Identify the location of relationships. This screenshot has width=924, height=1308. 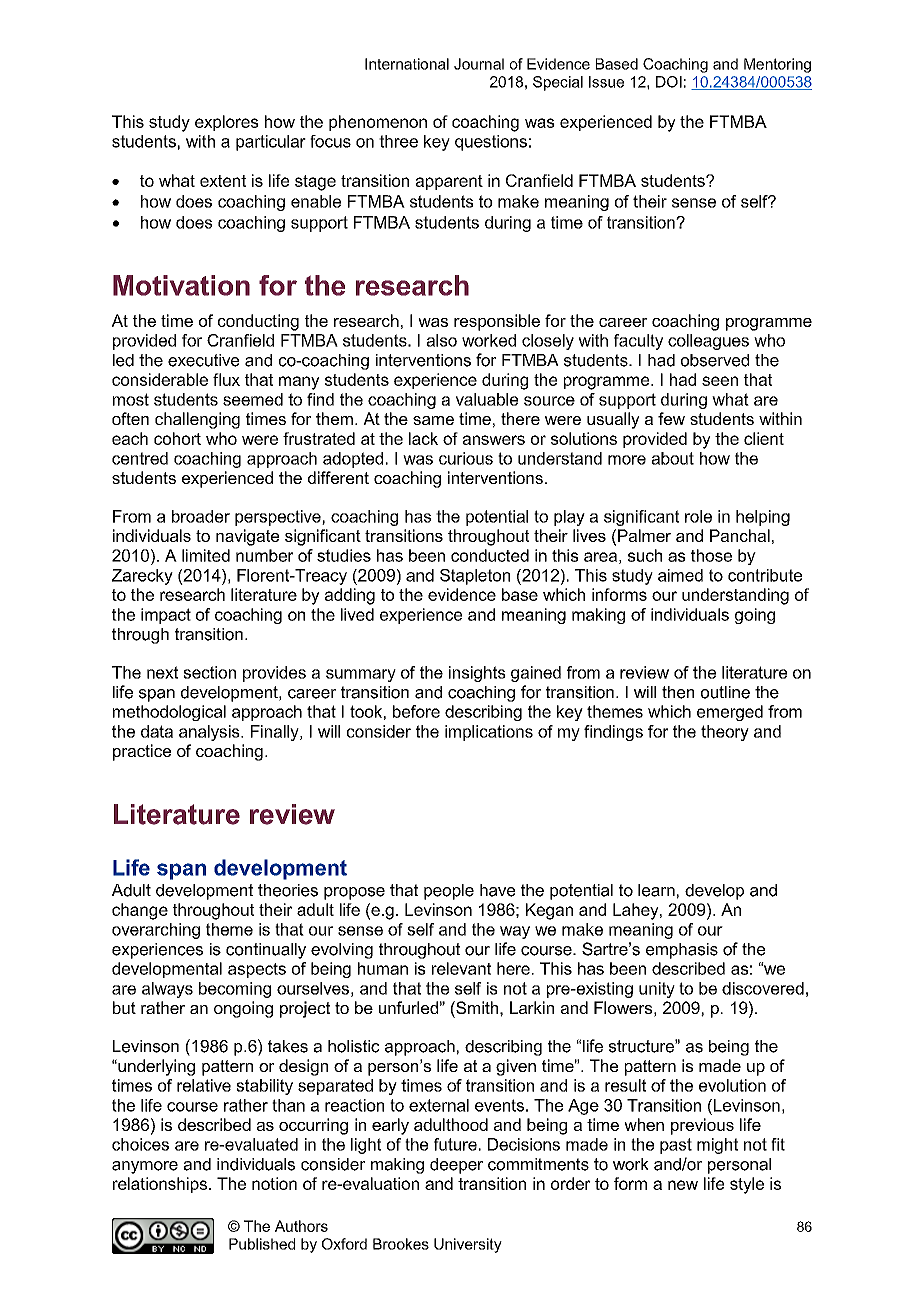
(160, 1185).
